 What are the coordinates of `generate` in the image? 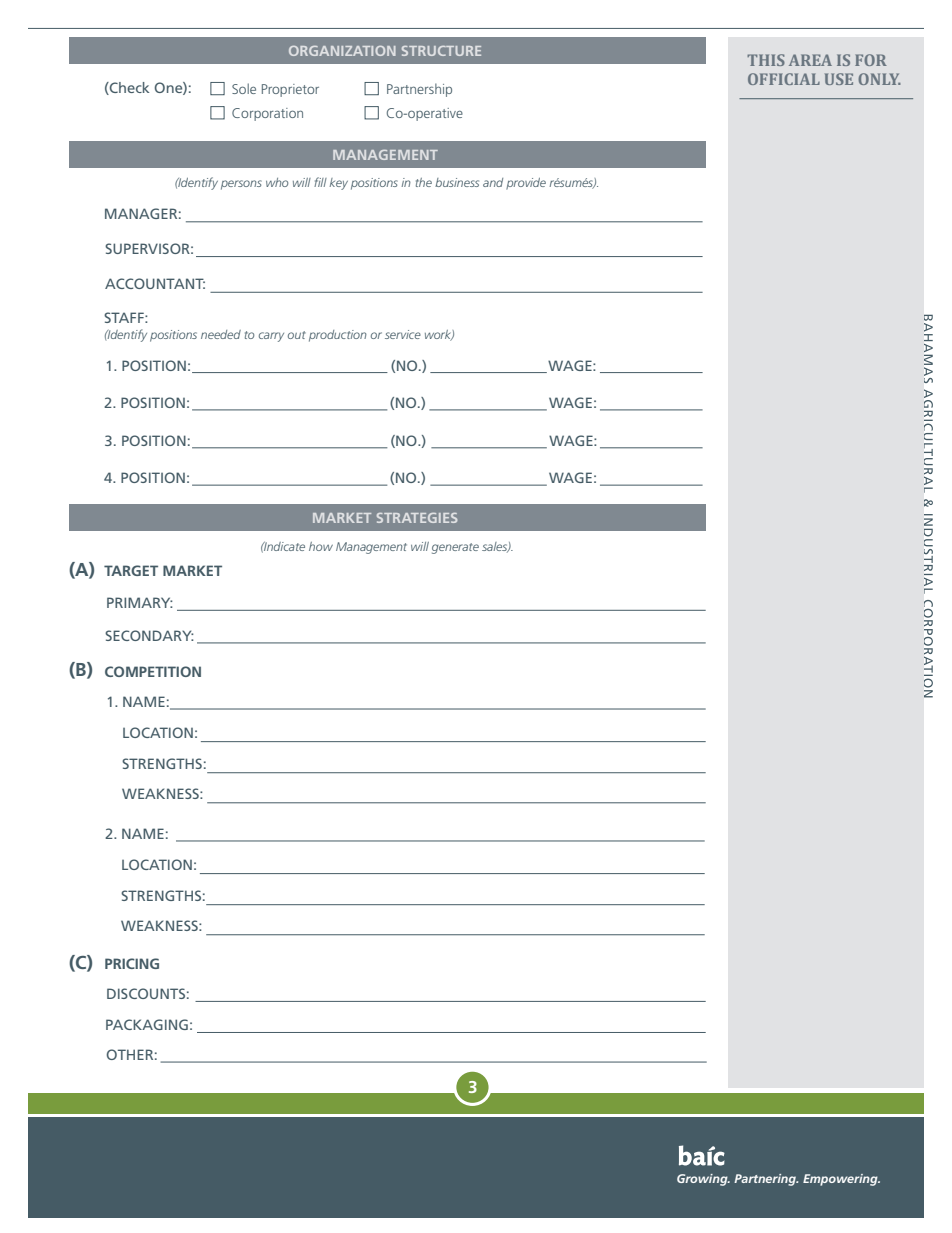 It's located at (455, 548).
